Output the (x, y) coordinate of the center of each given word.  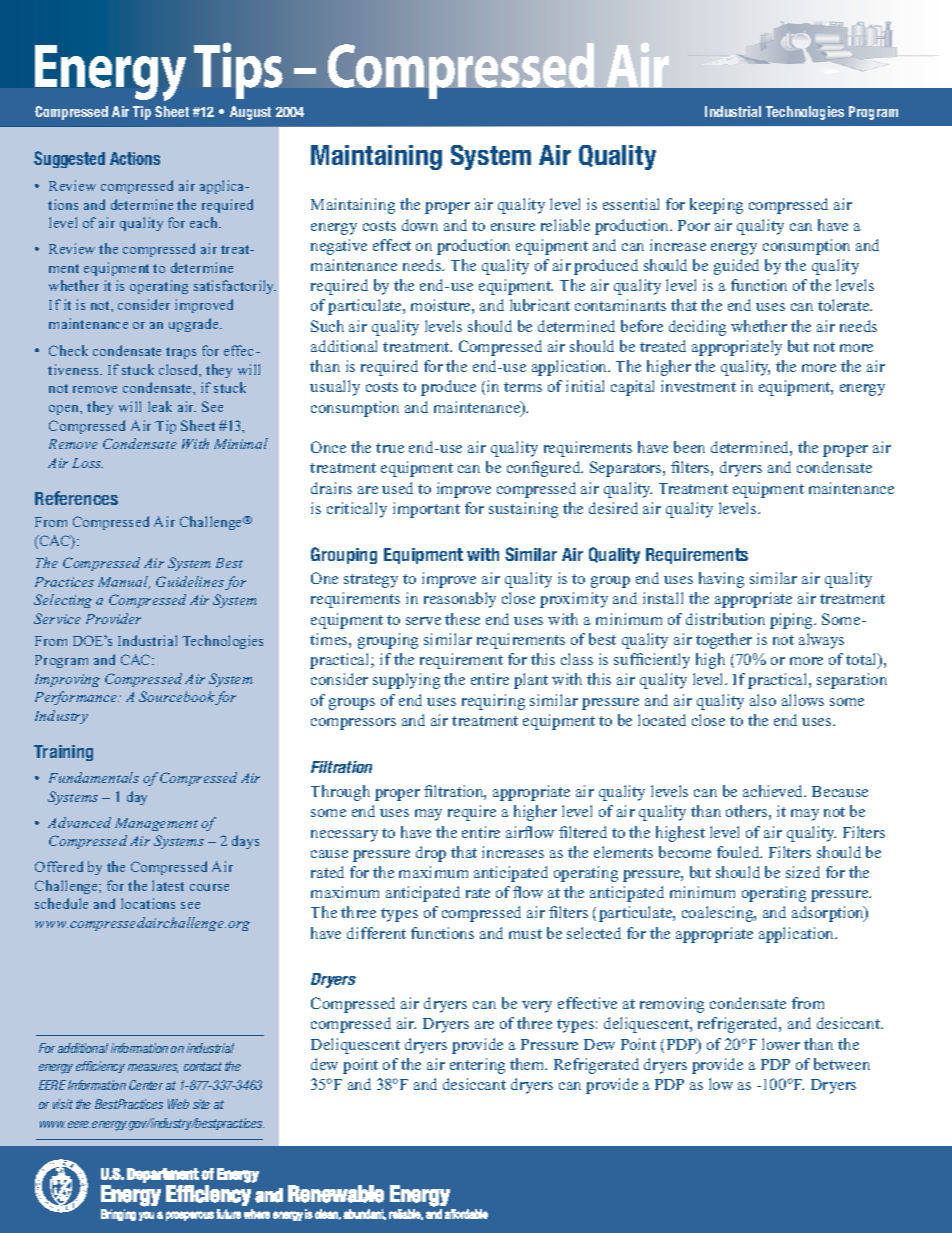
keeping (716, 206)
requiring (493, 702)
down (420, 225)
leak (160, 406)
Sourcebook (177, 698)
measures (153, 1068)
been (689, 447)
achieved (774, 791)
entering (477, 1066)
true (390, 448)
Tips (238, 70)
